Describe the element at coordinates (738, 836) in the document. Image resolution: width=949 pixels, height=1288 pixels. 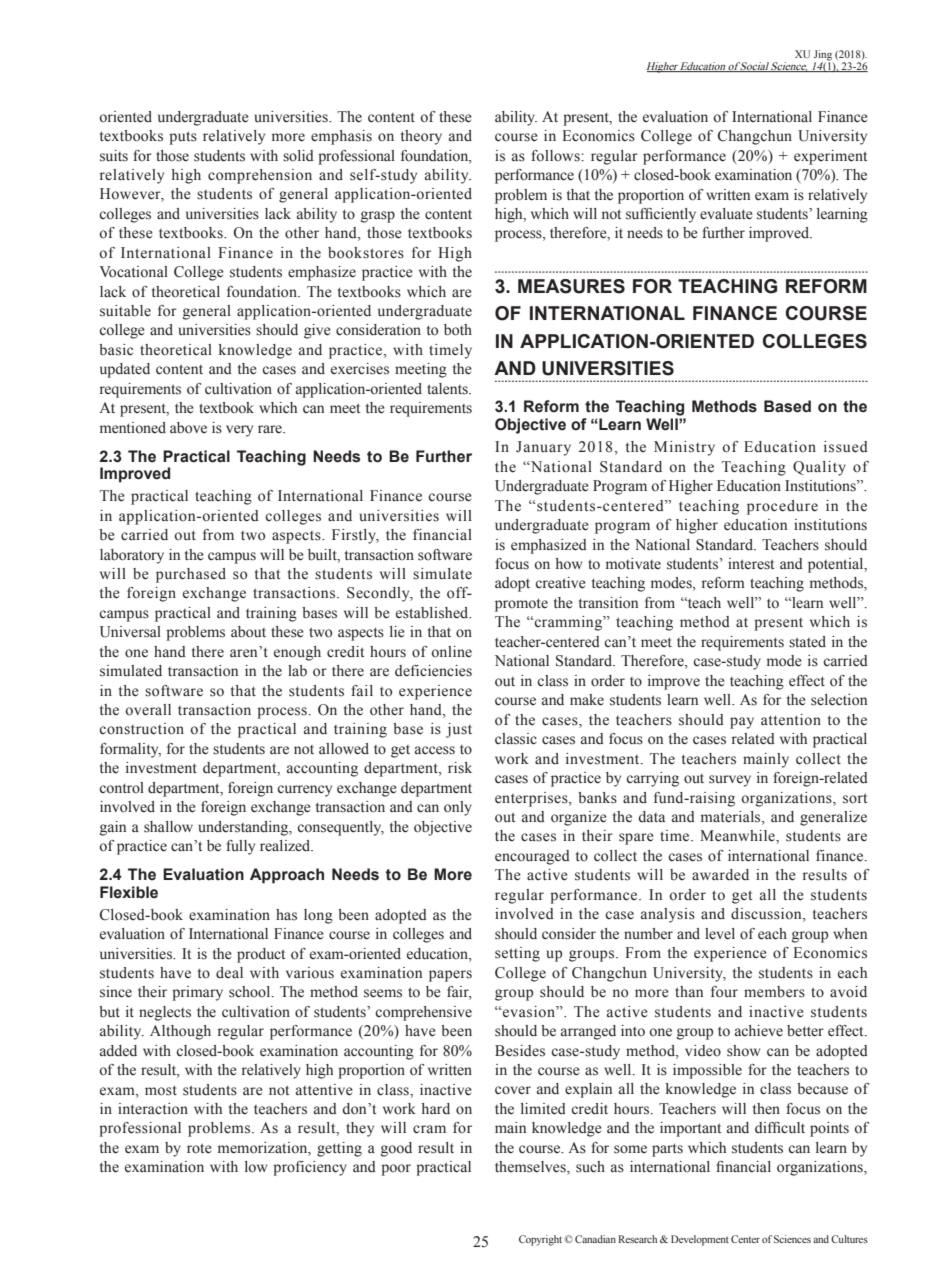
I see `Meanwhile` at that location.
